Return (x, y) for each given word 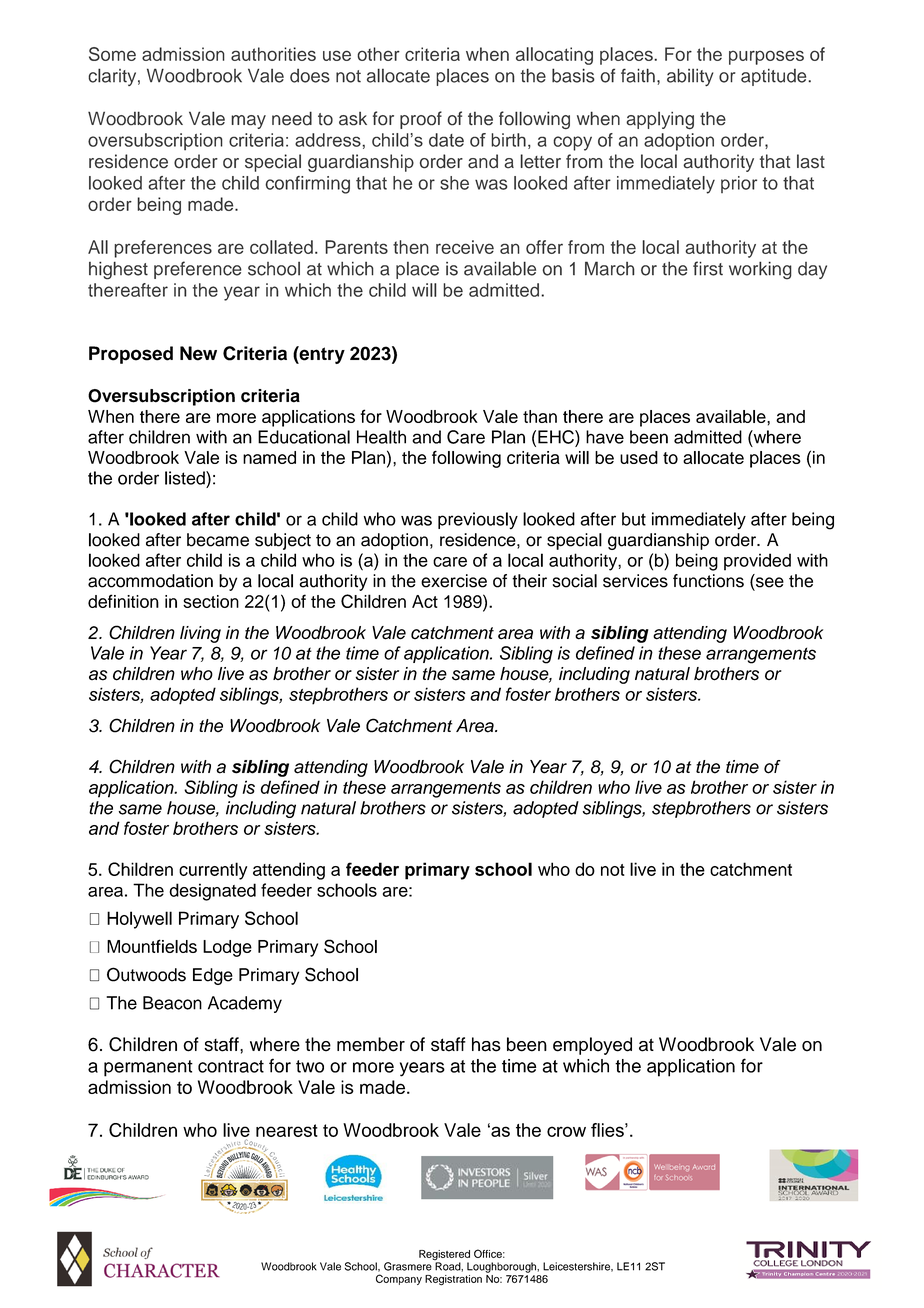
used (639, 457)
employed (592, 1046)
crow (566, 1131)
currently (213, 871)
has (486, 1044)
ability (690, 77)
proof (421, 120)
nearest (287, 1130)
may (248, 122)
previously (478, 521)
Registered (444, 1256)
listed (186, 478)
